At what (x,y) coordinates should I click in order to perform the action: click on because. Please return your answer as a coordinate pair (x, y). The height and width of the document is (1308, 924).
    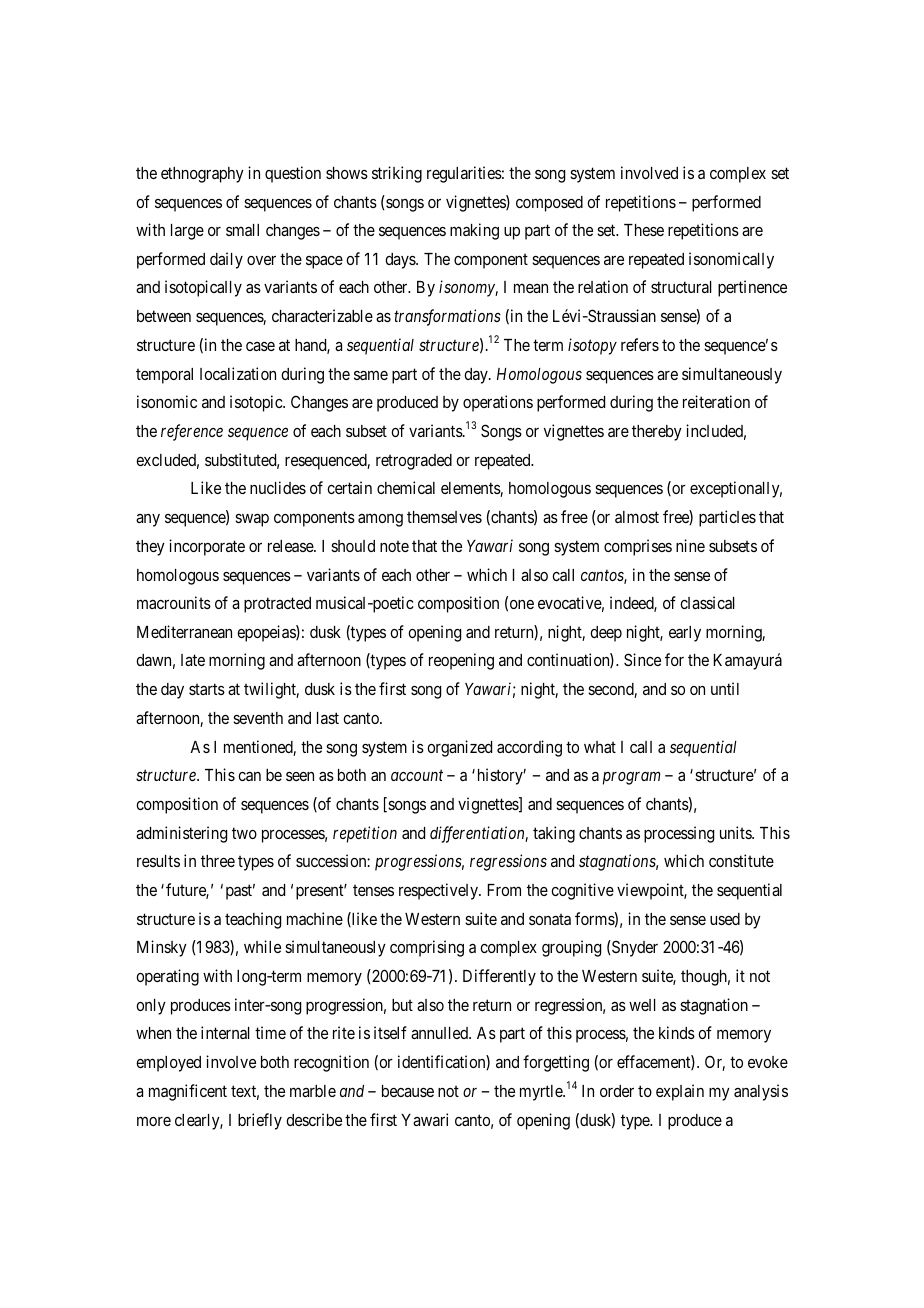
    Looking at the image, I should click on (408, 1091).
